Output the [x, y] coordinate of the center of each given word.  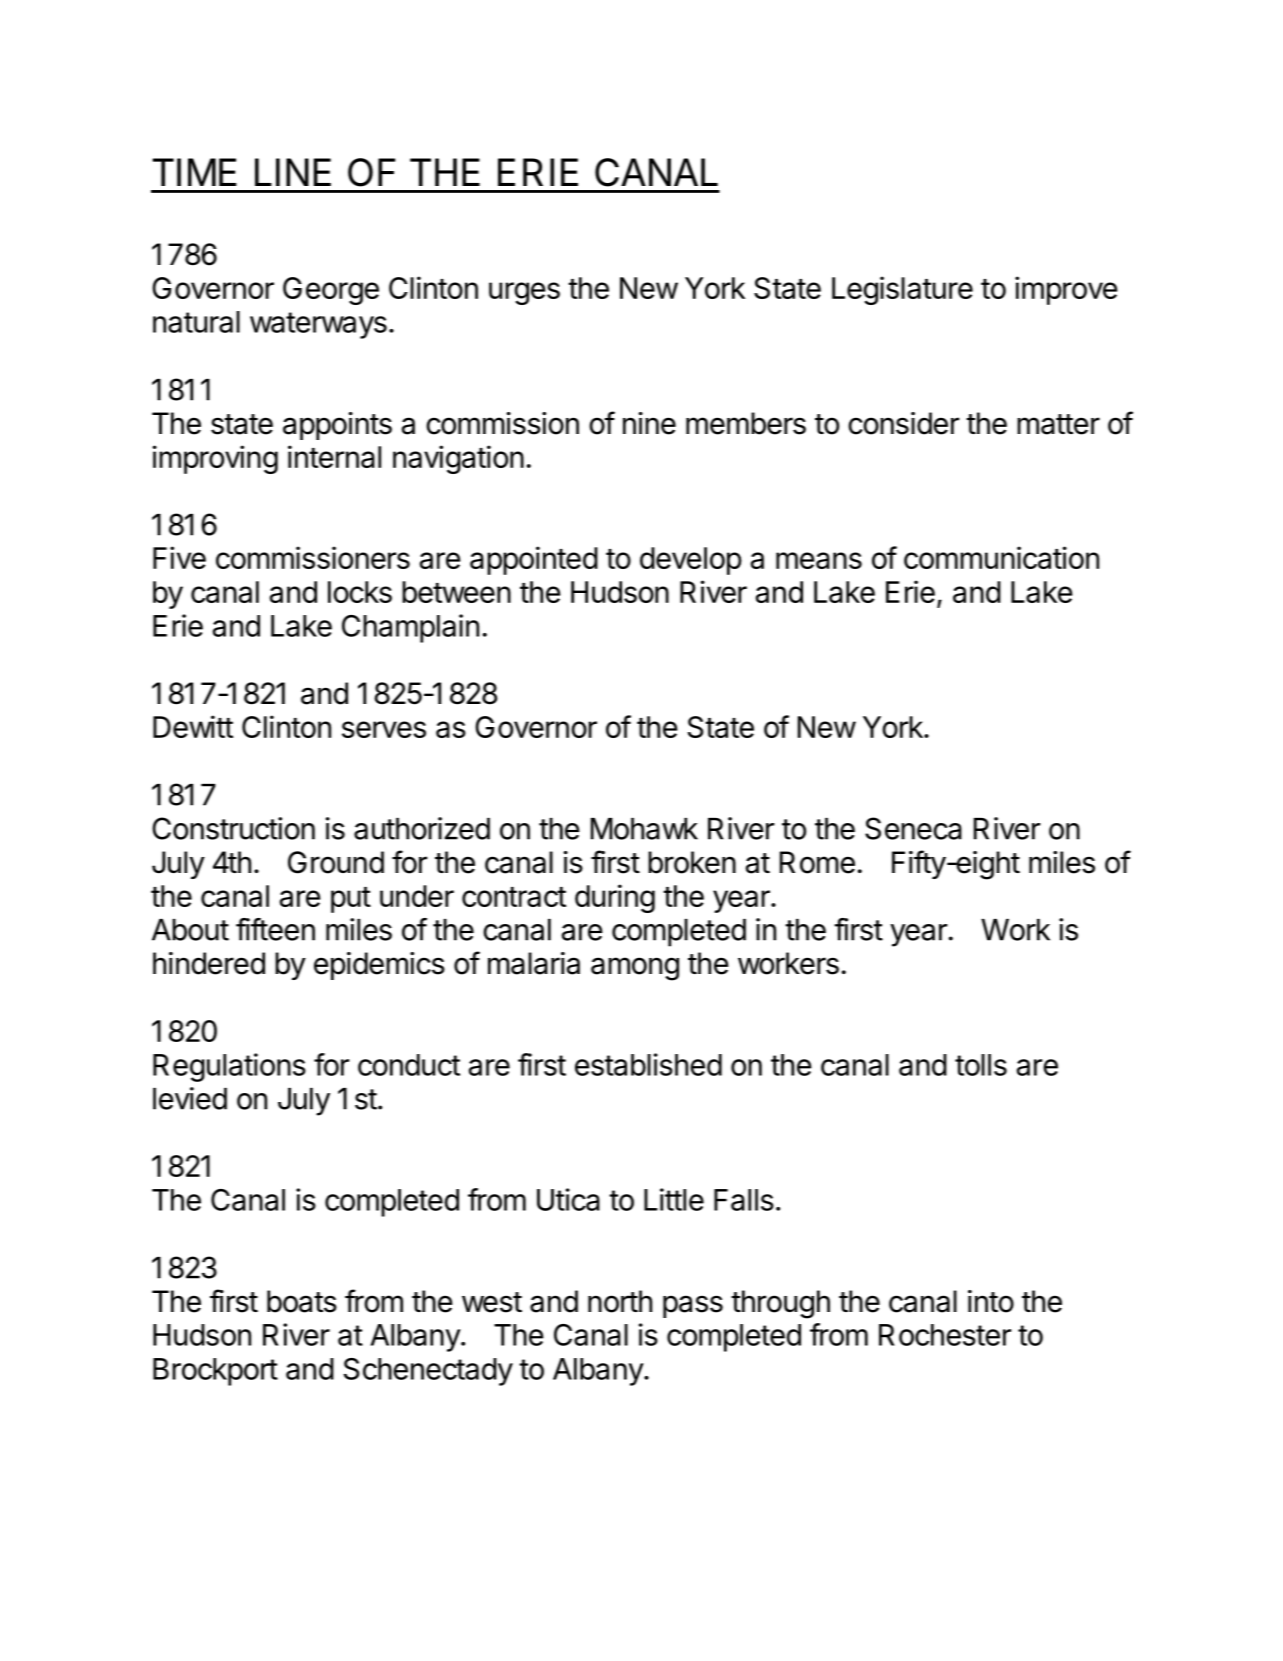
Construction [233, 828]
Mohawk [644, 829]
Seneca [913, 828]
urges [524, 293]
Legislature [902, 290]
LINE [293, 172]
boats [302, 1301]
